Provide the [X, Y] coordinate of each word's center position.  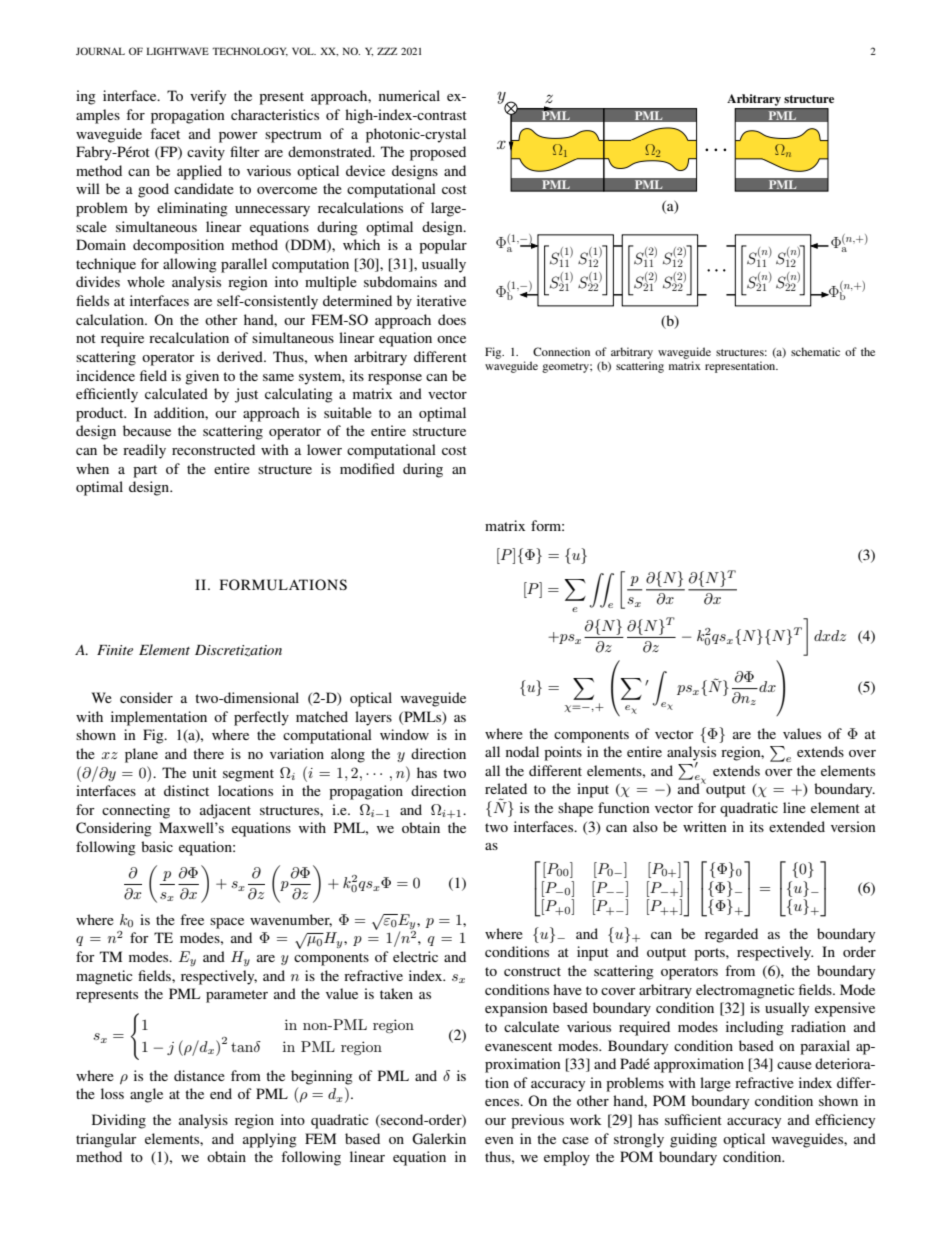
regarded [731, 935]
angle [146, 1095]
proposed [438, 153]
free [192, 919]
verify [208, 97]
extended [797, 826]
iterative [441, 300]
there [208, 753]
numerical [409, 95]
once [451, 339]
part [145, 471]
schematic [815, 351]
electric [415, 956]
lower [324, 449]
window [404, 734]
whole [146, 281]
